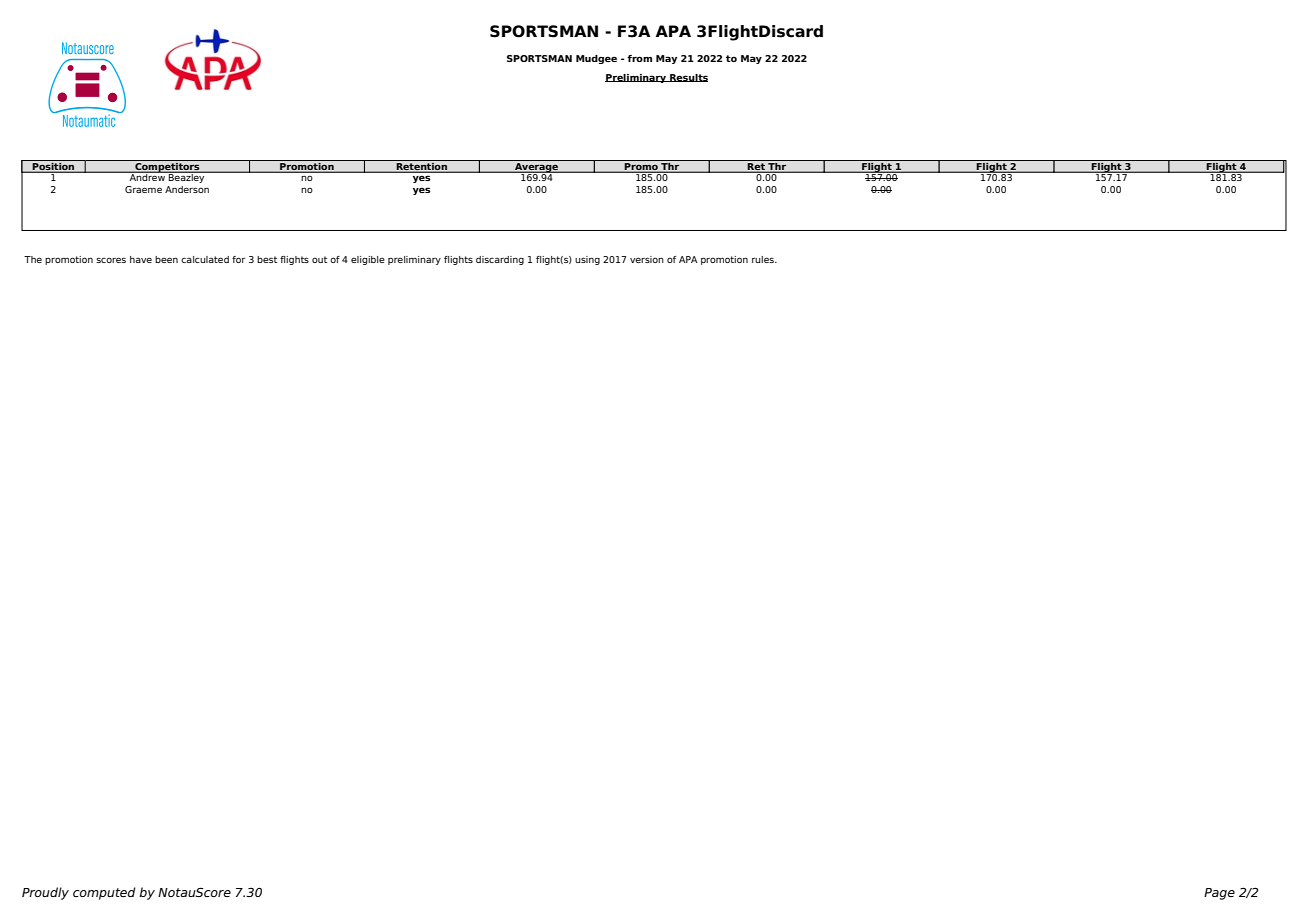 Image resolution: width=1308 pixels, height=924 pixels. Describe the element at coordinates (587, 260) in the document. I see `using` at that location.
